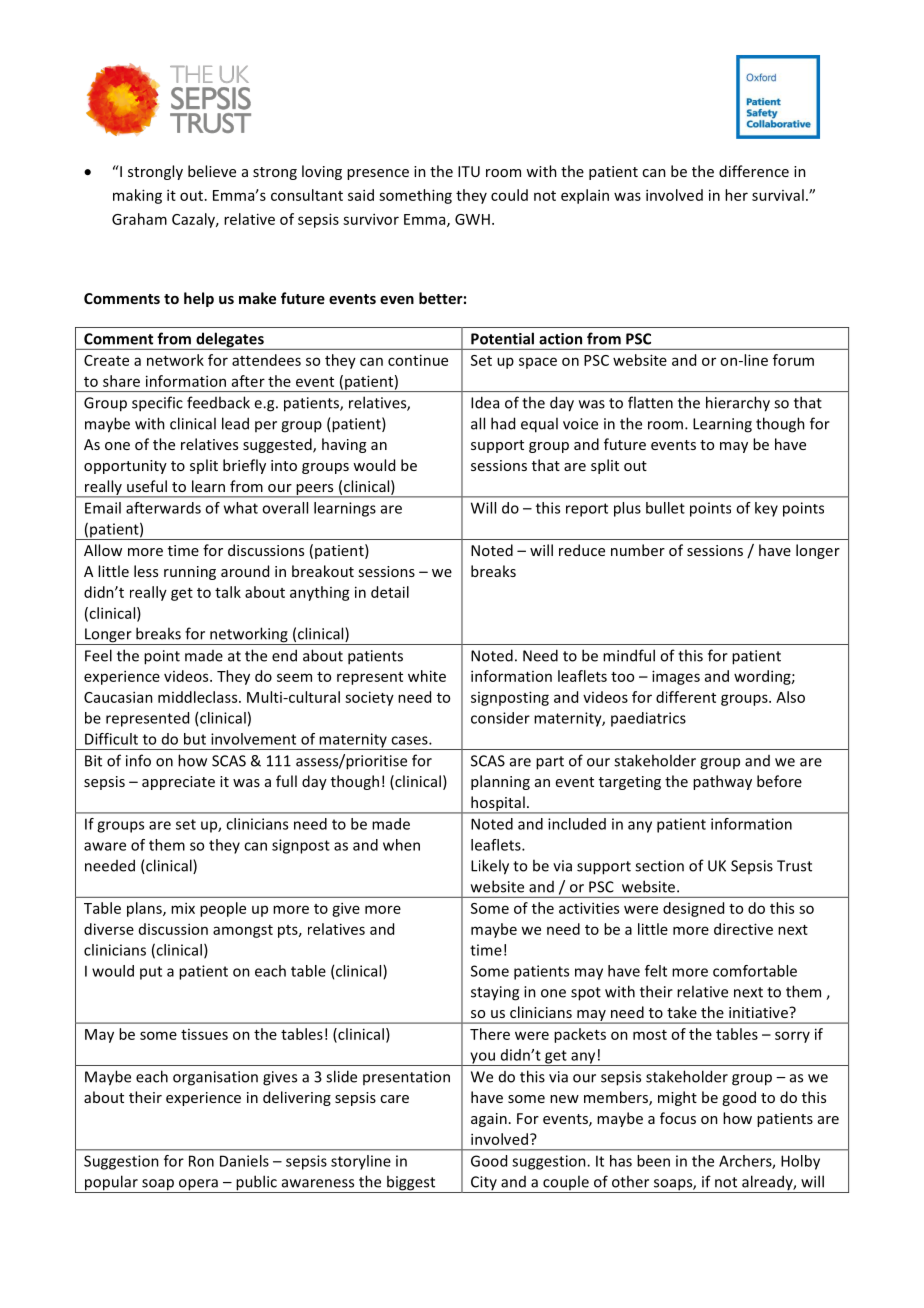 This screenshot has height=1308, width=924. I want to click on GWH, so click(472, 219).
